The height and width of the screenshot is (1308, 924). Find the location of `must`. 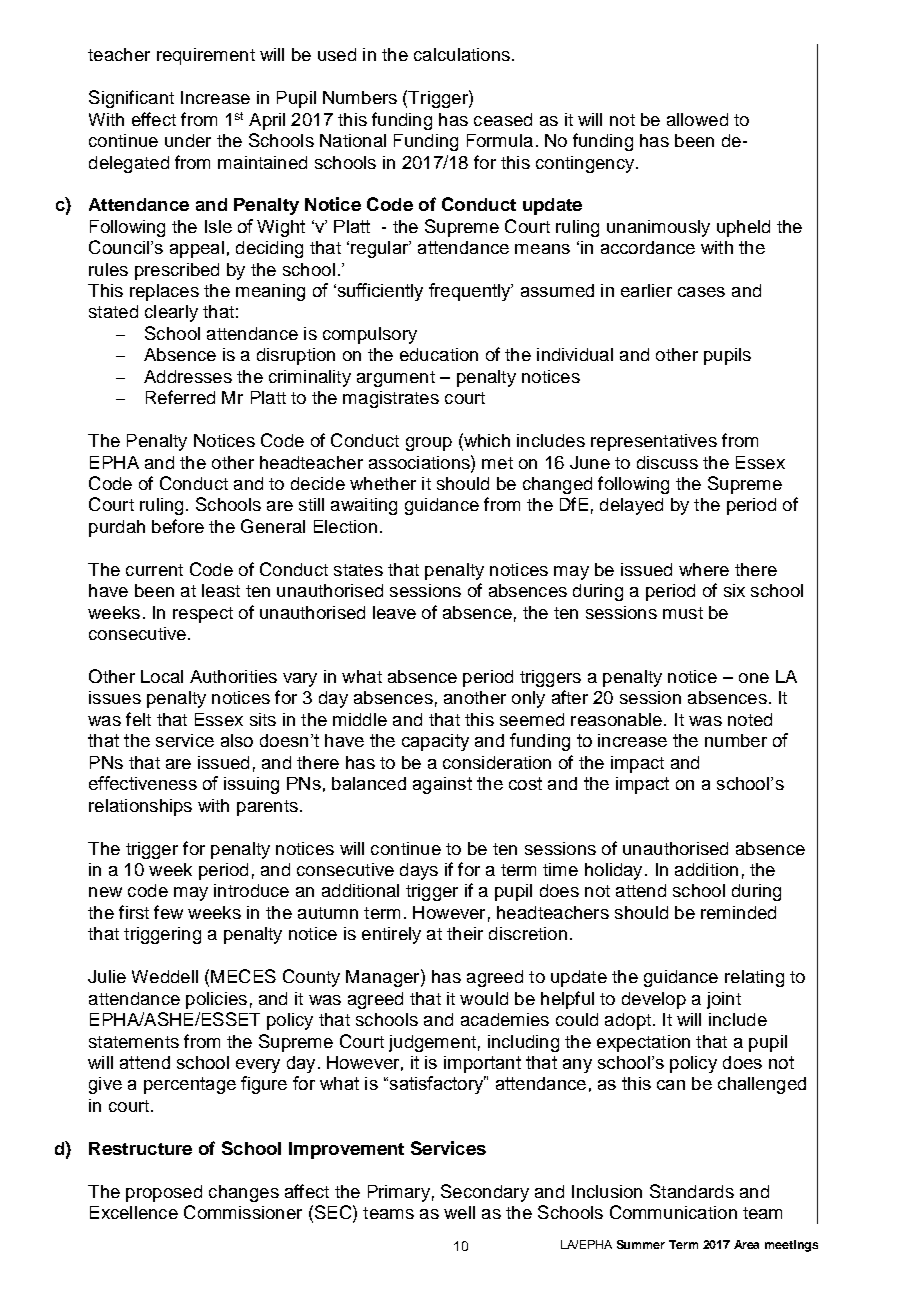

must is located at coordinates (683, 613).
